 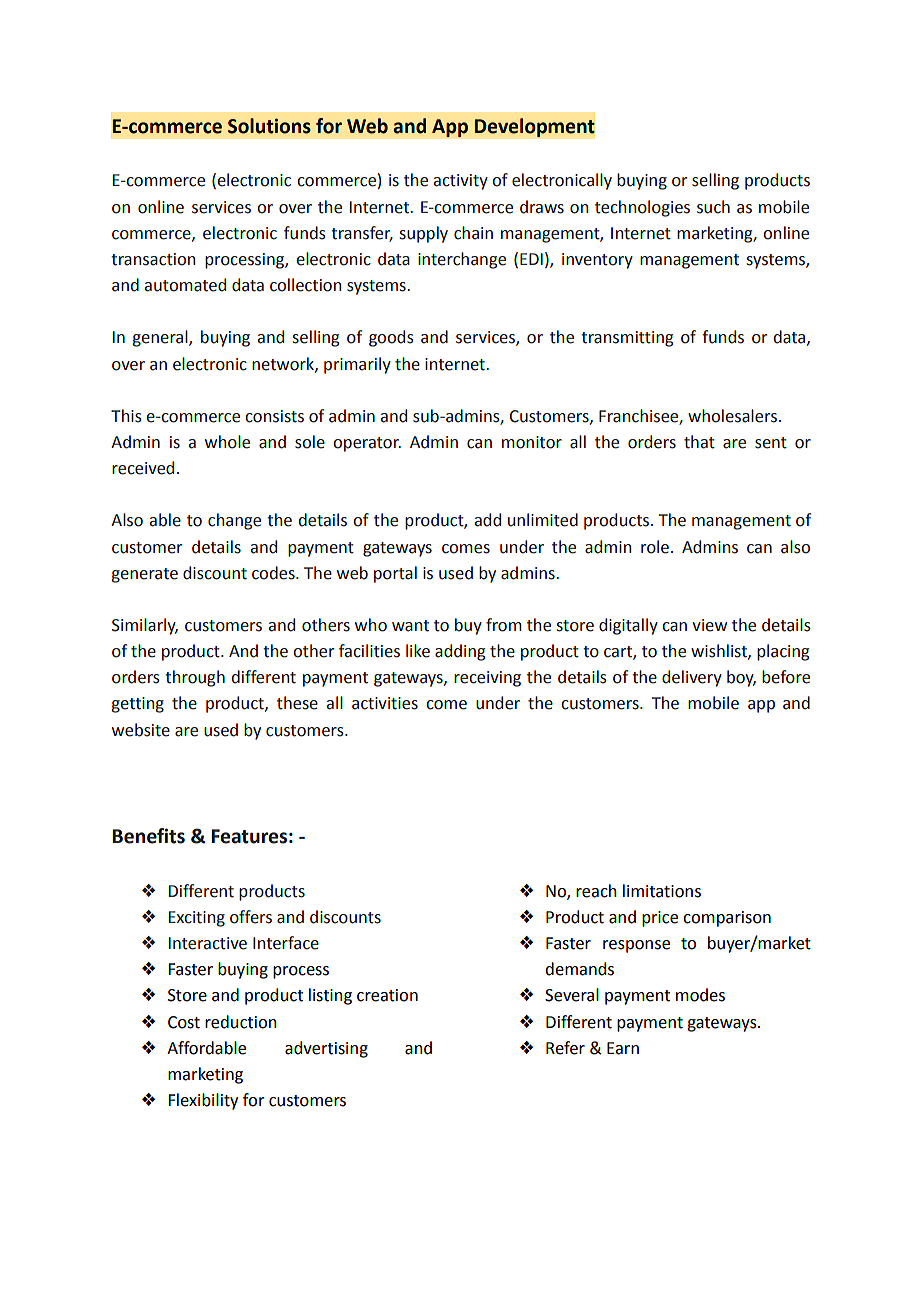 What do you see at coordinates (623, 1048) in the screenshot?
I see `Earn` at bounding box center [623, 1048].
